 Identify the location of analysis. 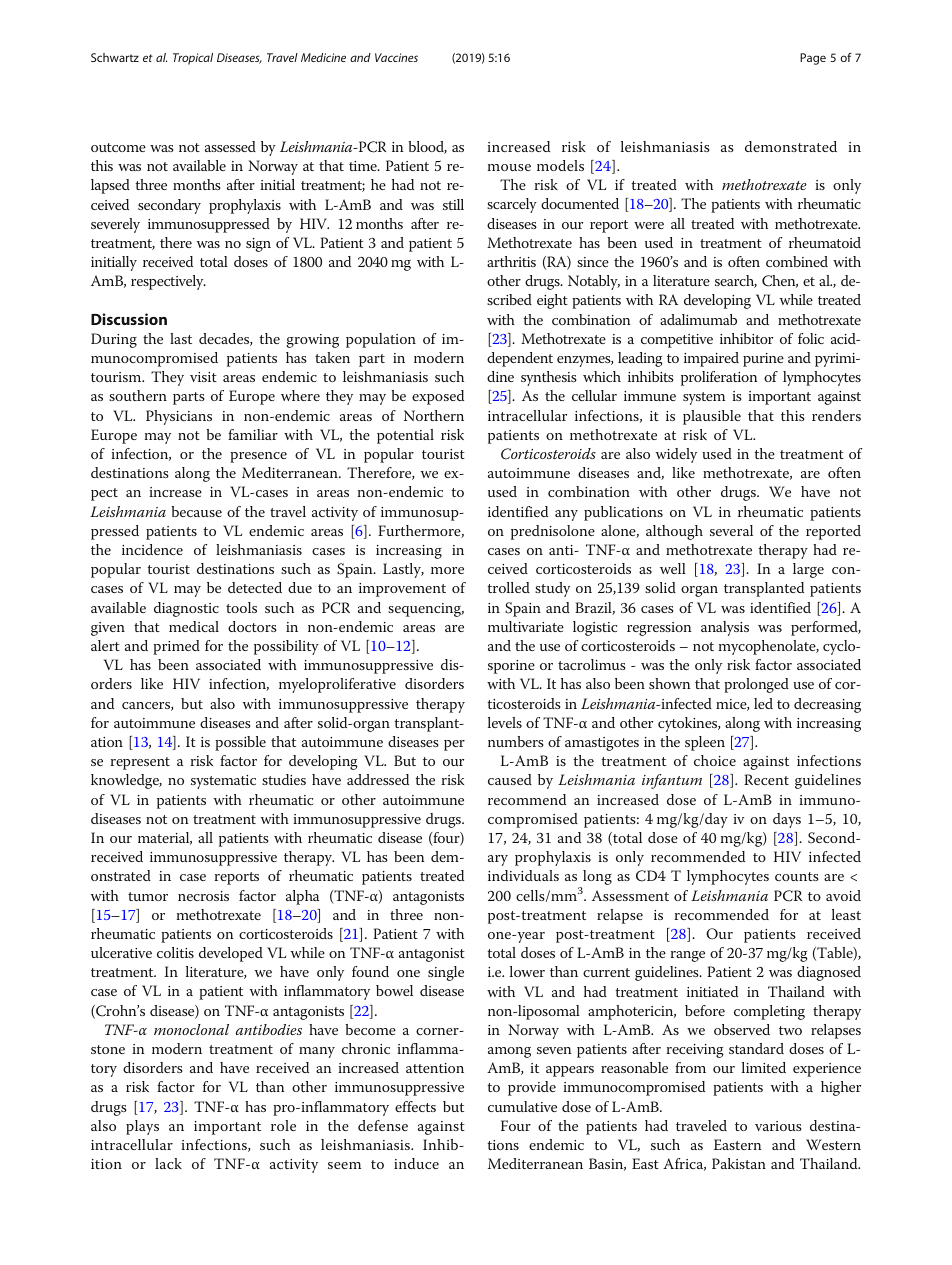
(725, 628).
